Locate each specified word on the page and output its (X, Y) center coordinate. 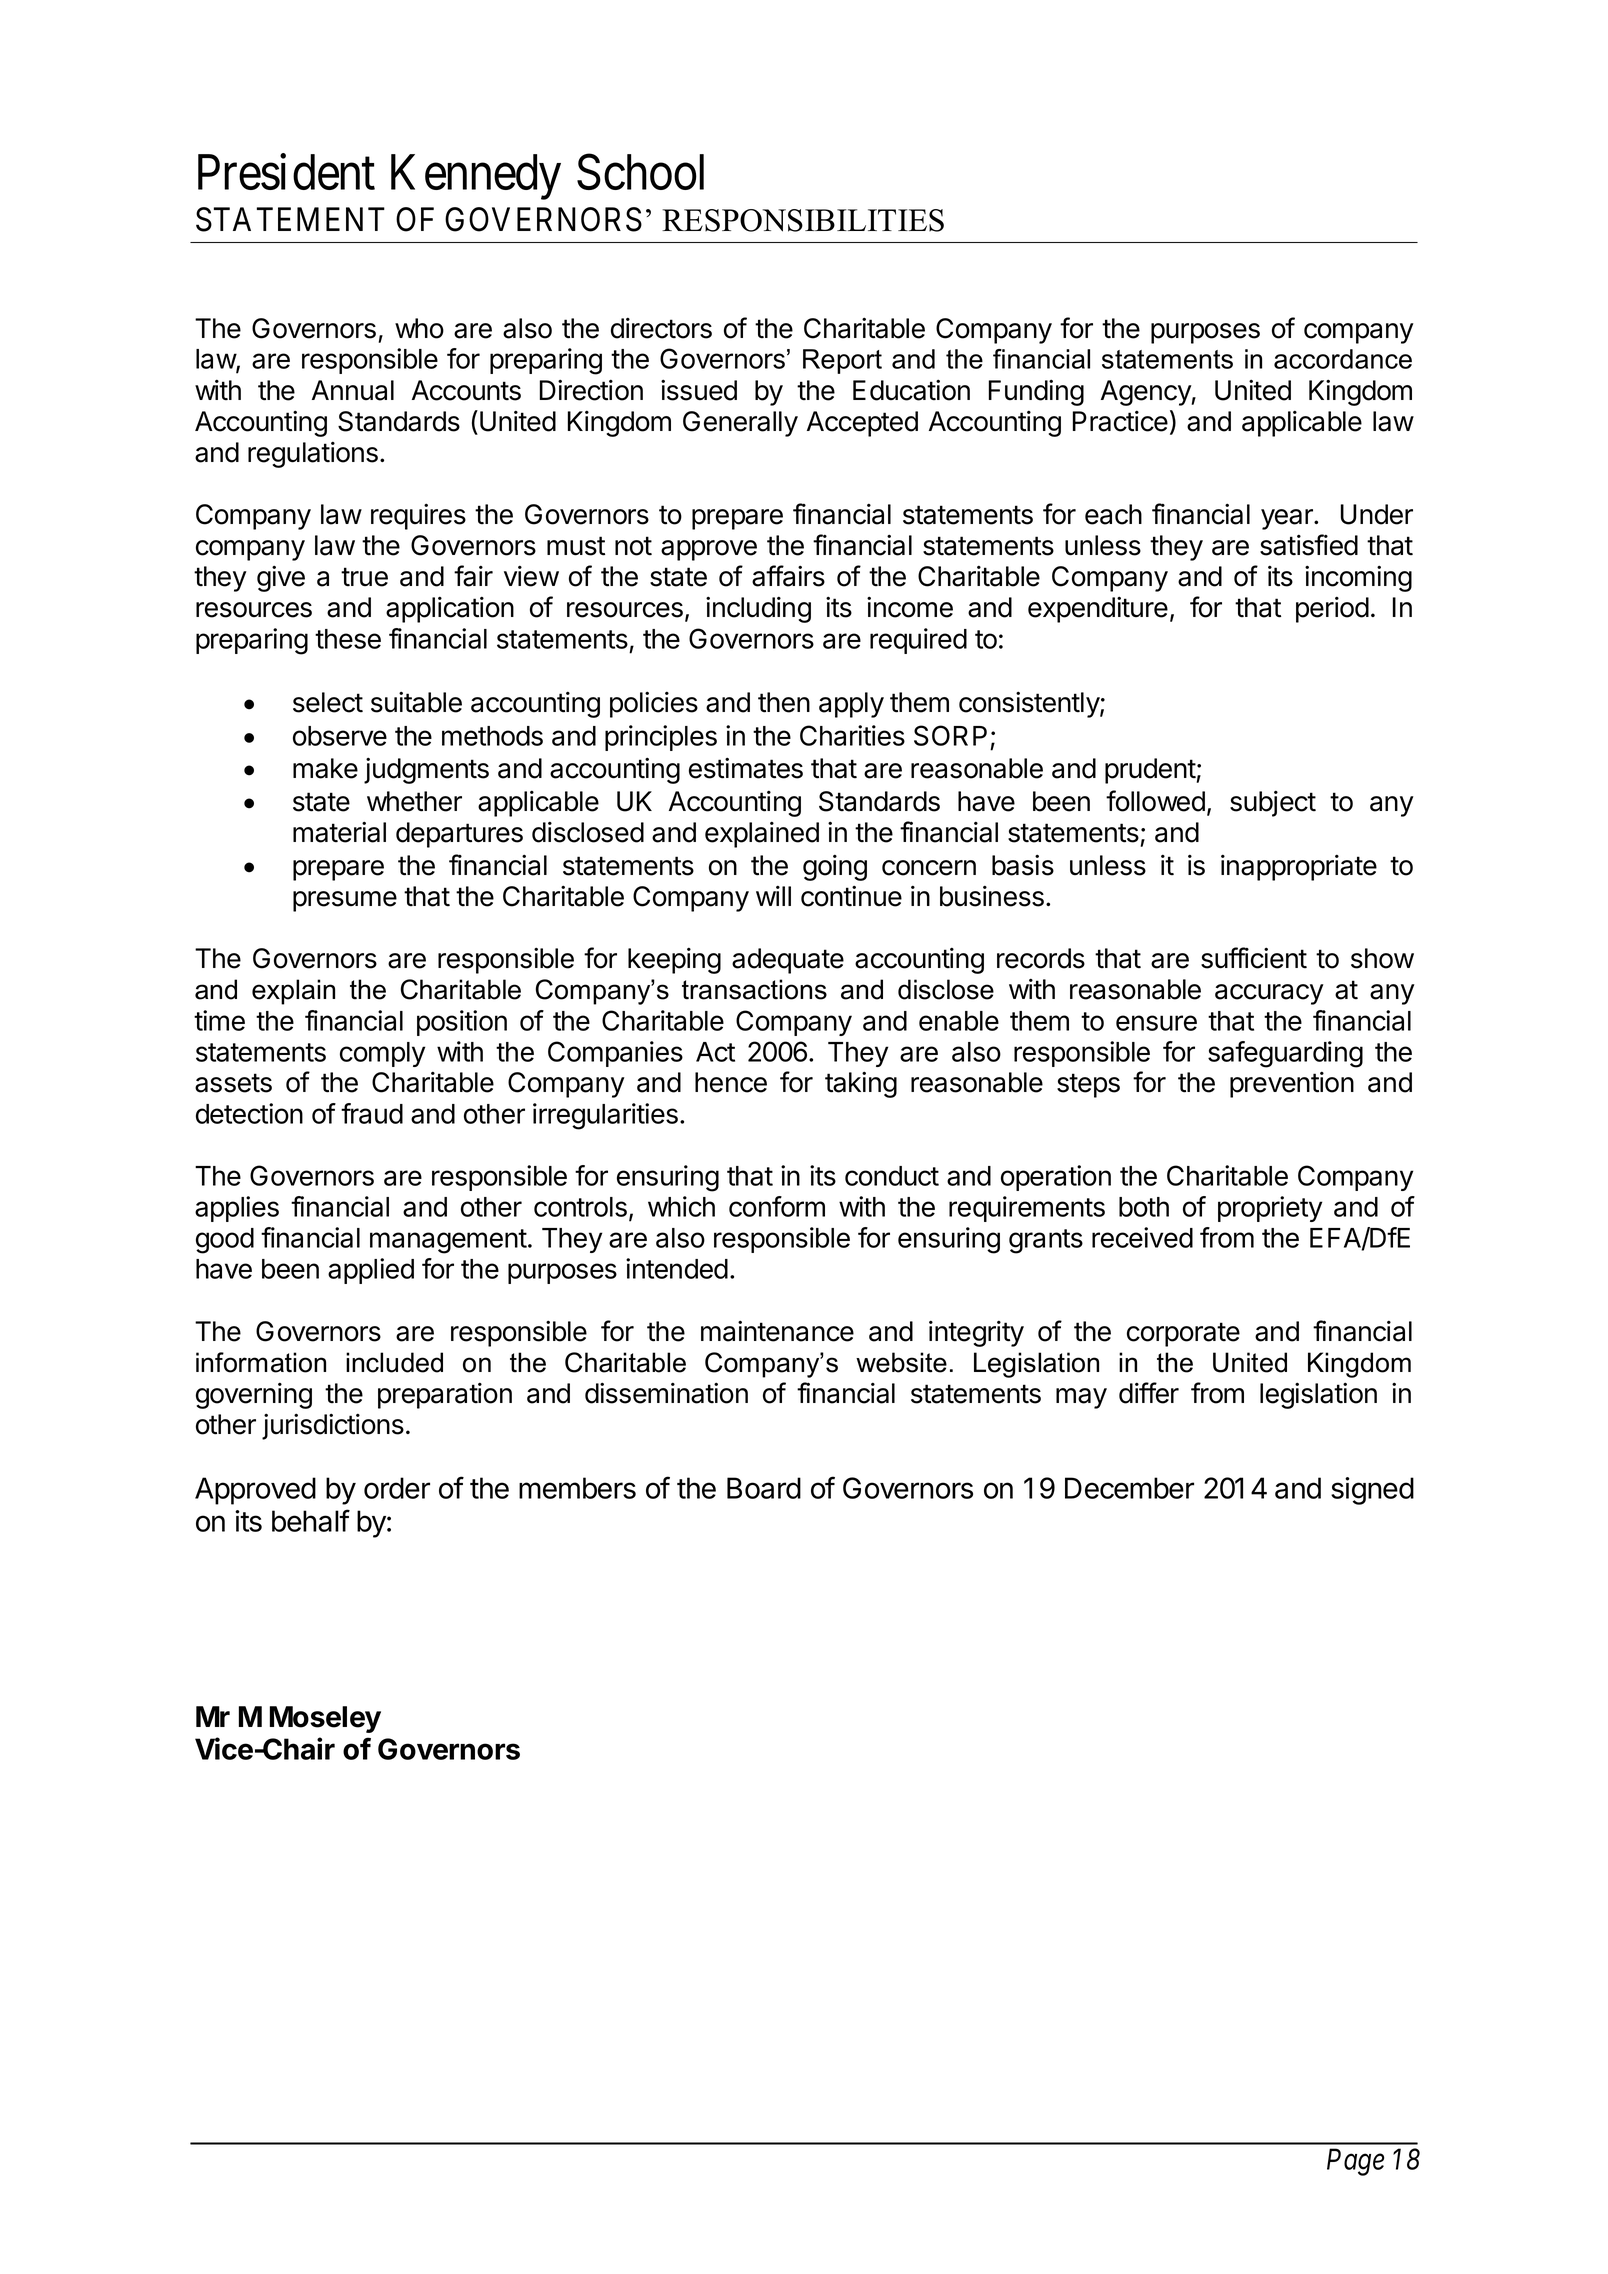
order (397, 1488)
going (835, 868)
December (1129, 1488)
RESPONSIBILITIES (803, 220)
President (286, 172)
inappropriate (1299, 868)
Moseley (325, 1719)
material (339, 832)
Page (1355, 2162)
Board (764, 1488)
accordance (1343, 359)
